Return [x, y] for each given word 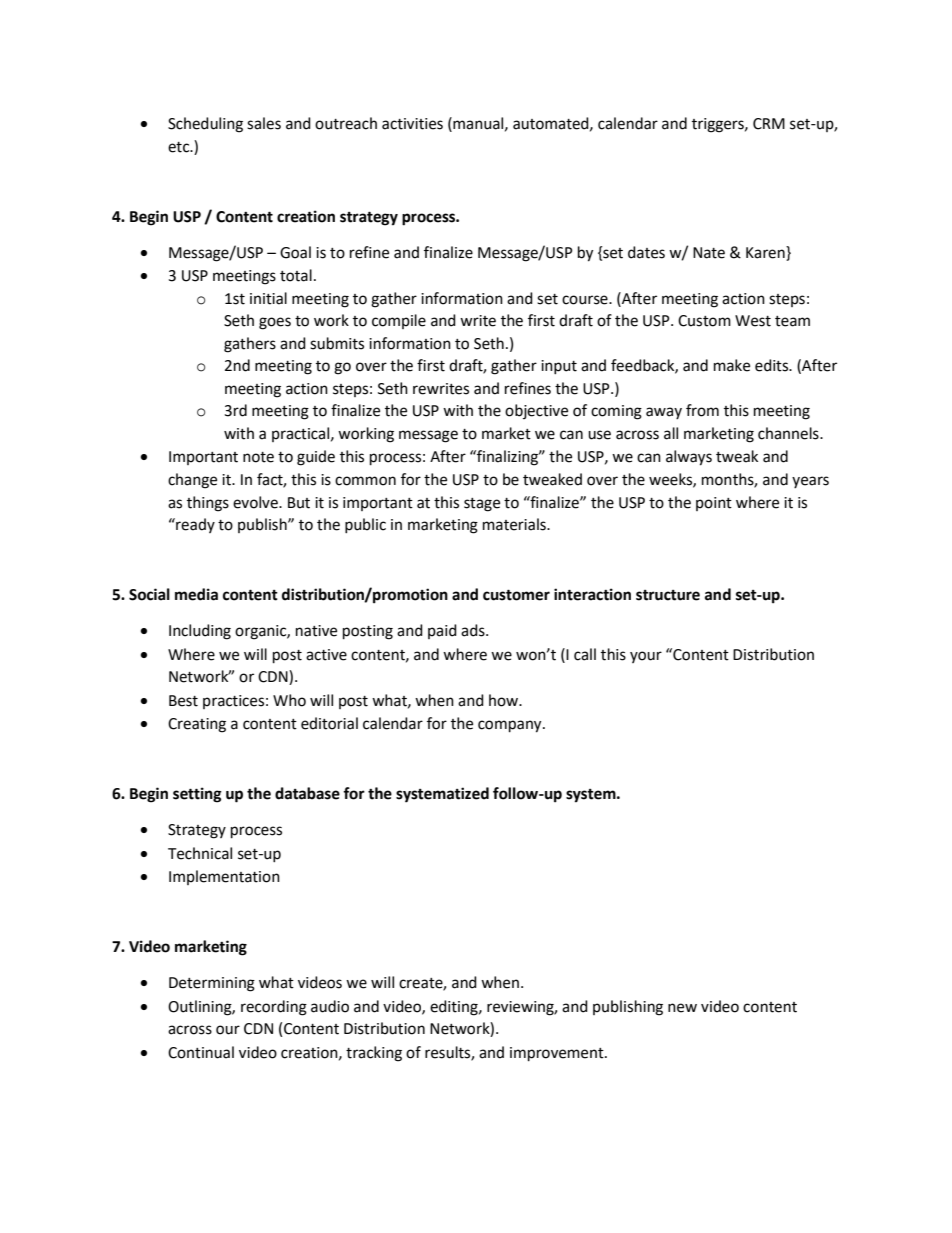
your [646, 657]
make [732, 365]
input [559, 367]
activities [412, 124]
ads [474, 630]
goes [275, 323]
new [682, 1008]
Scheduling [205, 125]
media [196, 594]
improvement [558, 1054]
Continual [201, 1052]
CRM [769, 124]
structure [668, 595]
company [511, 726]
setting [197, 795]
